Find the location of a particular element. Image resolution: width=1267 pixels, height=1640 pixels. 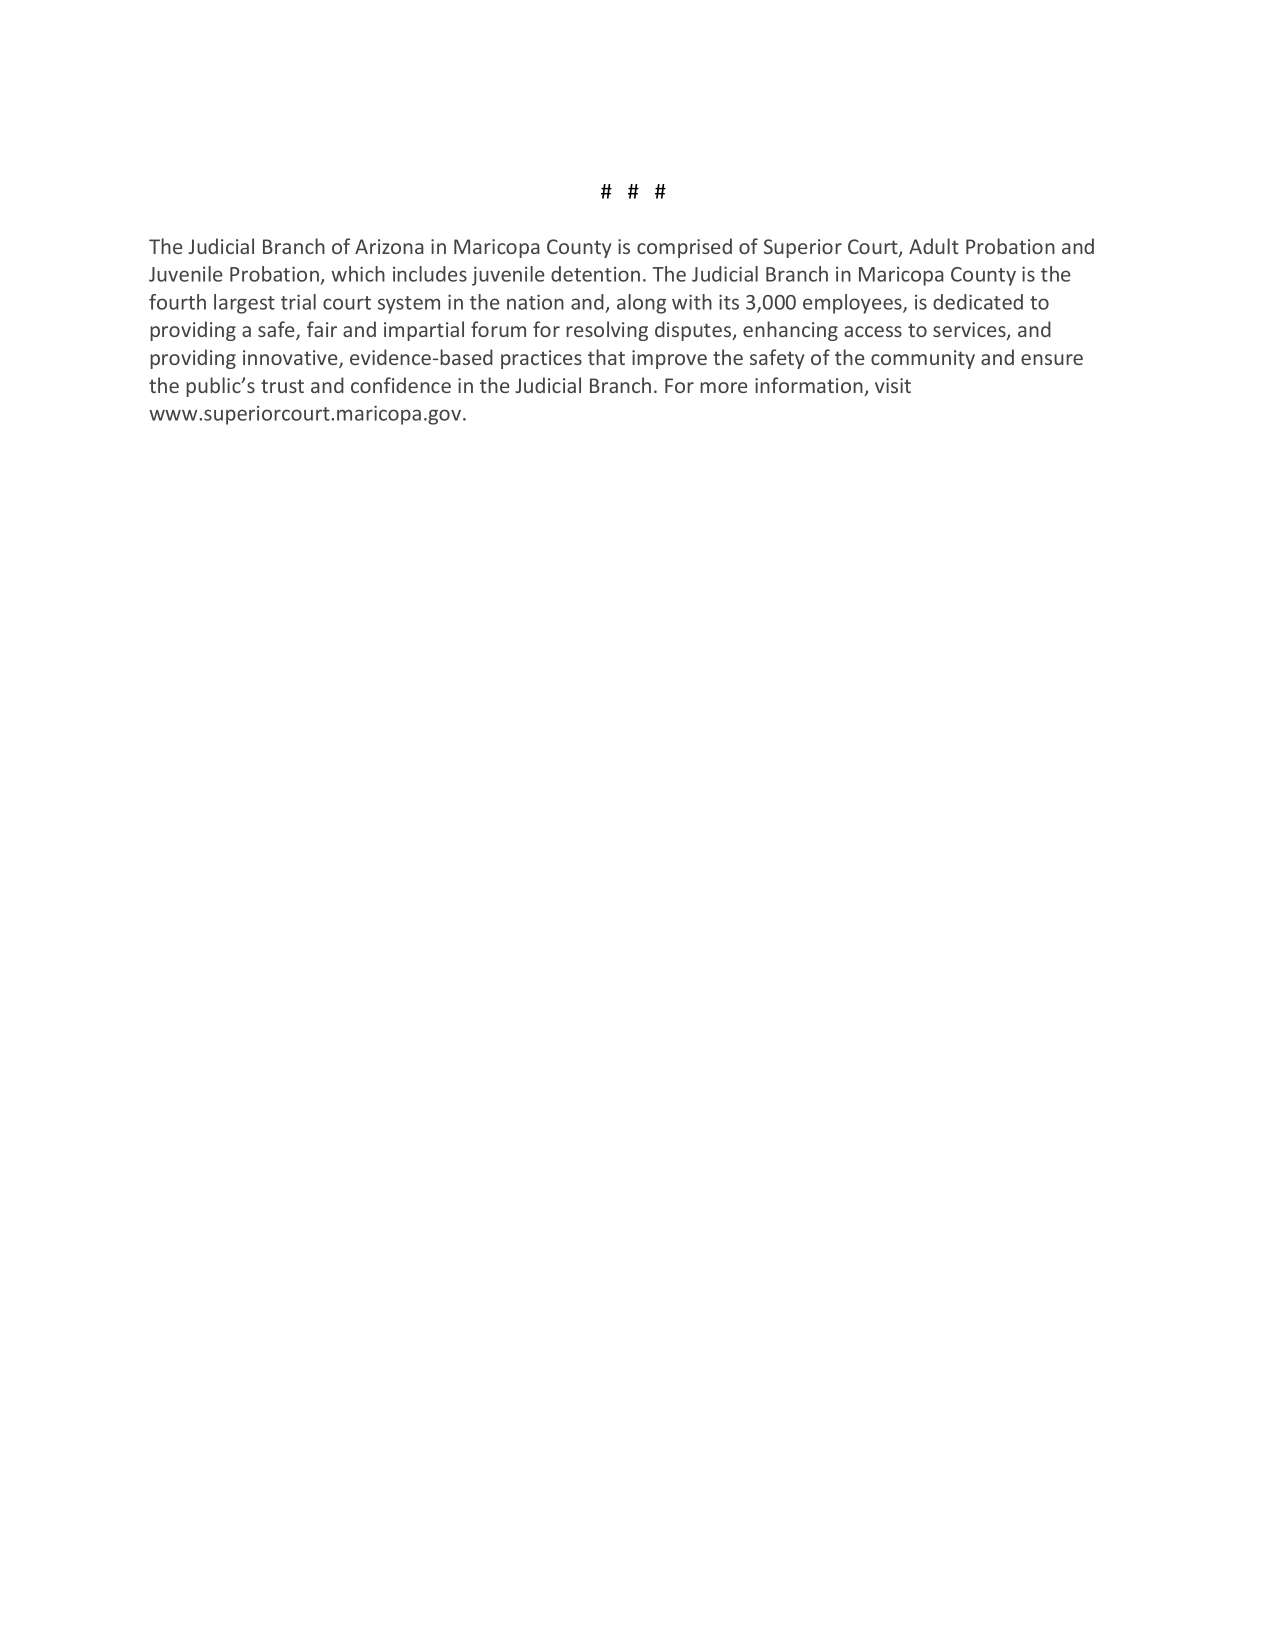

along is located at coordinates (641, 304).
